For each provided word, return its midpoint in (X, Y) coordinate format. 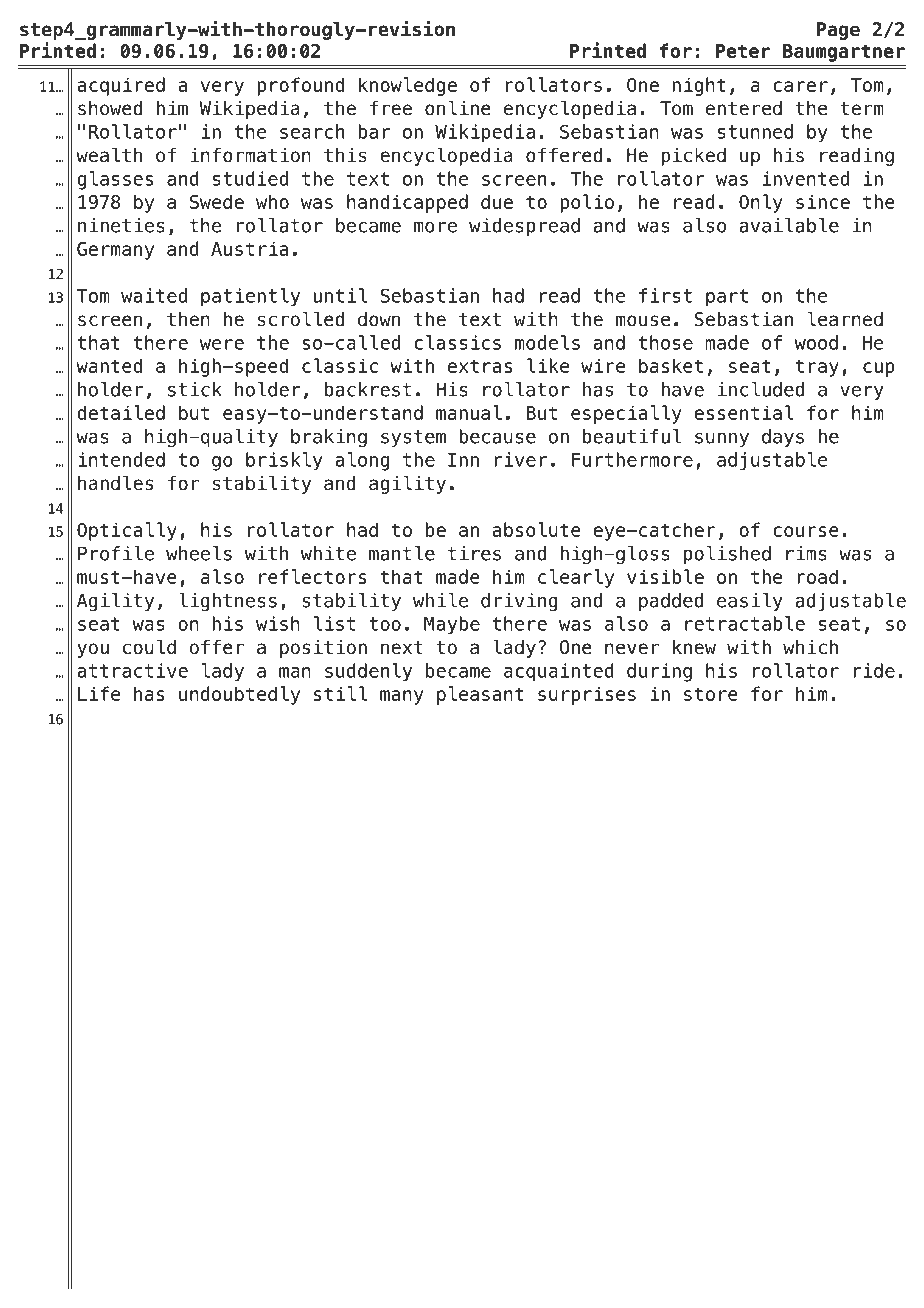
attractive (132, 670)
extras (480, 366)
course (806, 531)
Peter (743, 51)
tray (817, 368)
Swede (217, 201)
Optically (127, 531)
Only (760, 203)
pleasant (480, 695)
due (497, 201)
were (222, 344)
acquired (121, 86)
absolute (536, 529)
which (810, 647)
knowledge (408, 86)
